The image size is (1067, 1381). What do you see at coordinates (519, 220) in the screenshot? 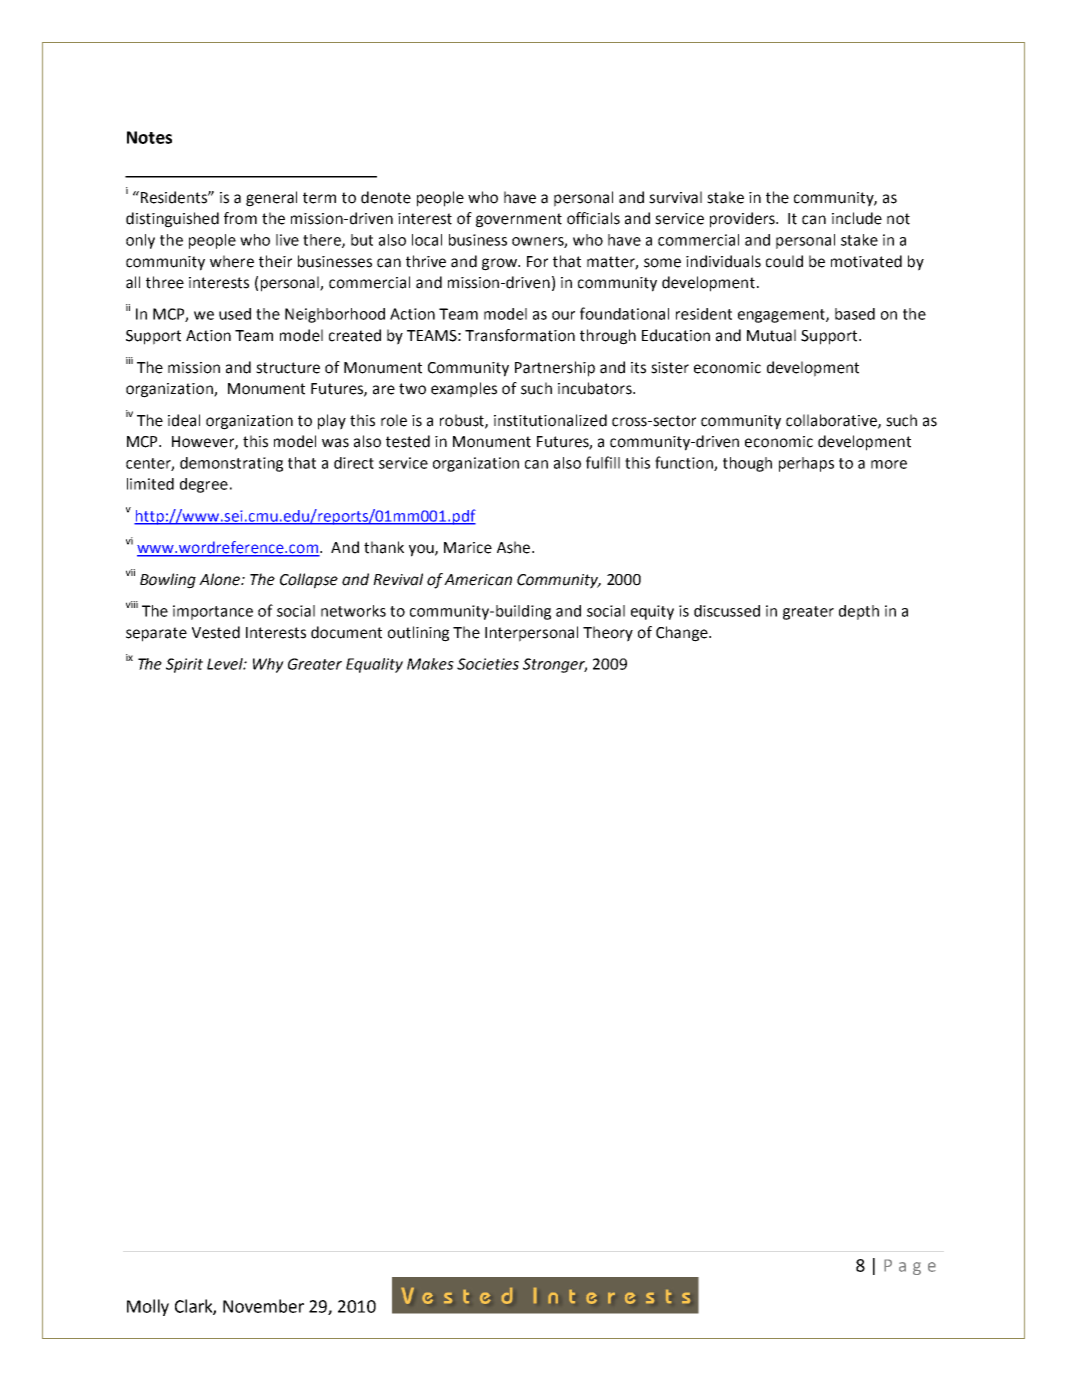
I see `government` at bounding box center [519, 220].
